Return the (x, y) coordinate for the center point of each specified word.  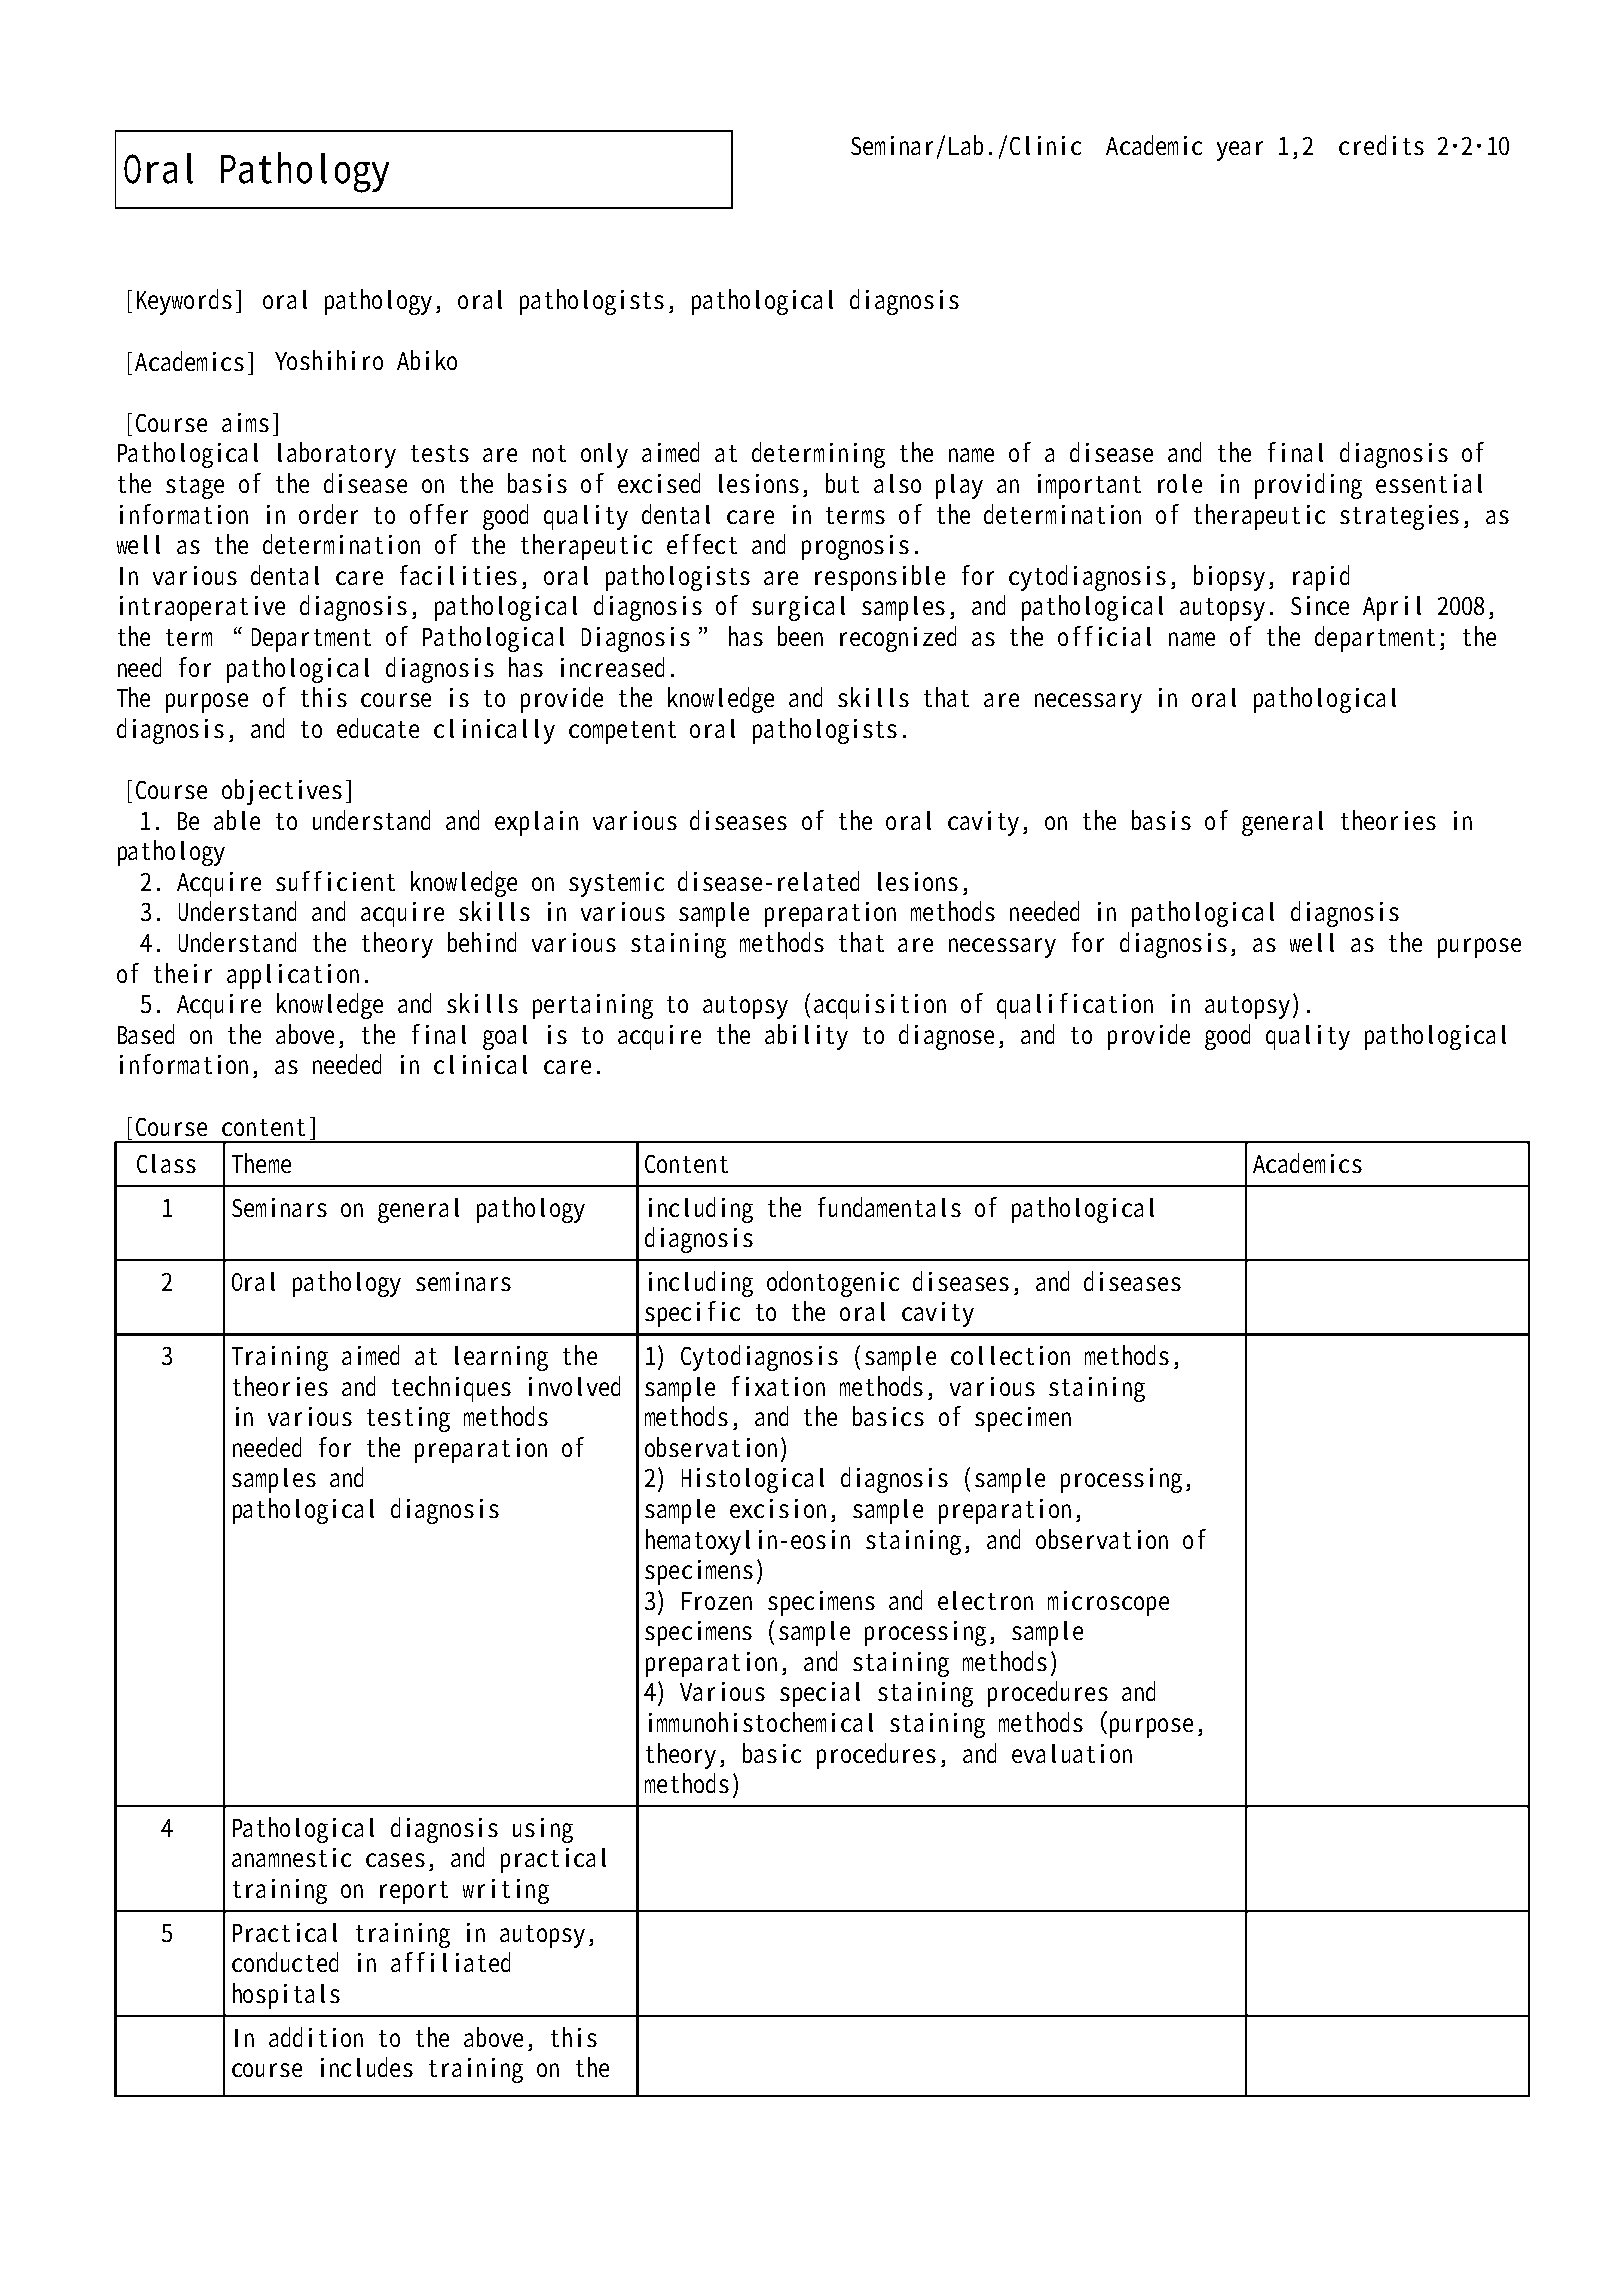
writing (506, 1891)
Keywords (184, 302)
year (1240, 151)
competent (622, 732)
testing (408, 1419)
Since (1320, 605)
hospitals (286, 1996)
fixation (778, 1386)
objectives (282, 792)
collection (1010, 1355)
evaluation (1072, 1753)
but (842, 483)
